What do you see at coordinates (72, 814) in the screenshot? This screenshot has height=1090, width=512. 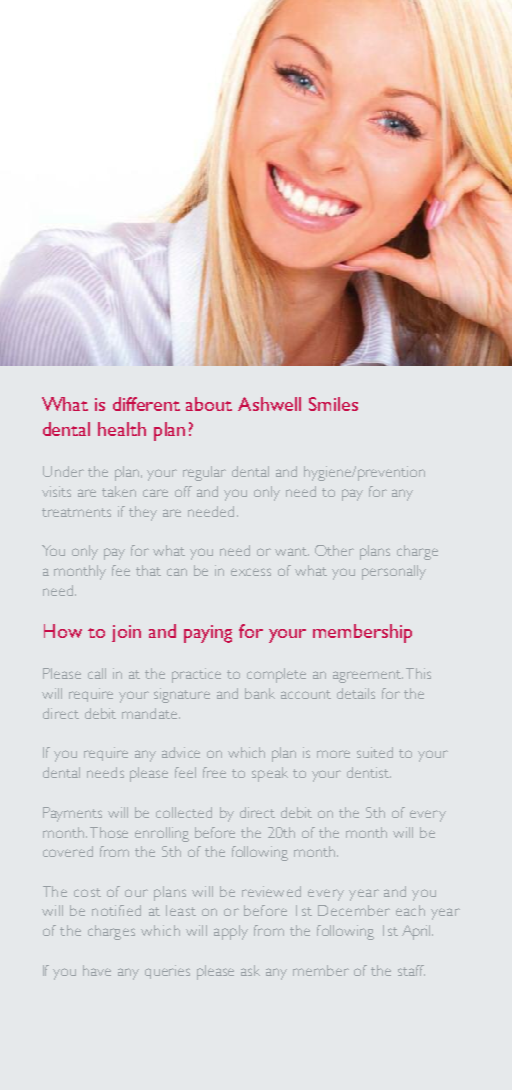 I see `Payments` at bounding box center [72, 814].
